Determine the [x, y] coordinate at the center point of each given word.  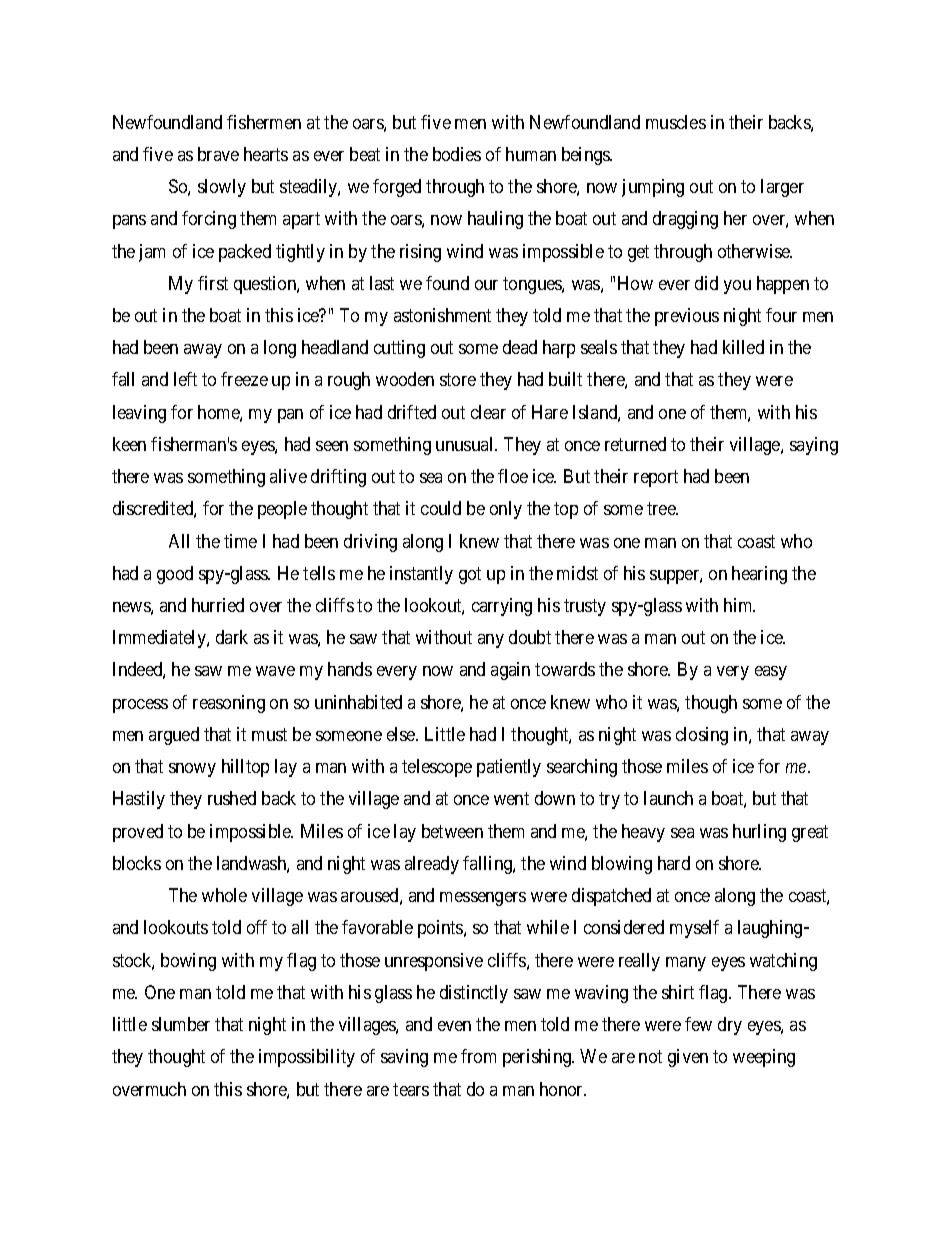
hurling [759, 833]
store [458, 380]
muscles [676, 122]
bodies [457, 154]
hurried [218, 605]
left [185, 379]
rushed [232, 798]
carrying [502, 607]
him [739, 605]
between [452, 831]
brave [218, 154]
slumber [181, 1024]
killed [743, 347]
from [478, 1056]
